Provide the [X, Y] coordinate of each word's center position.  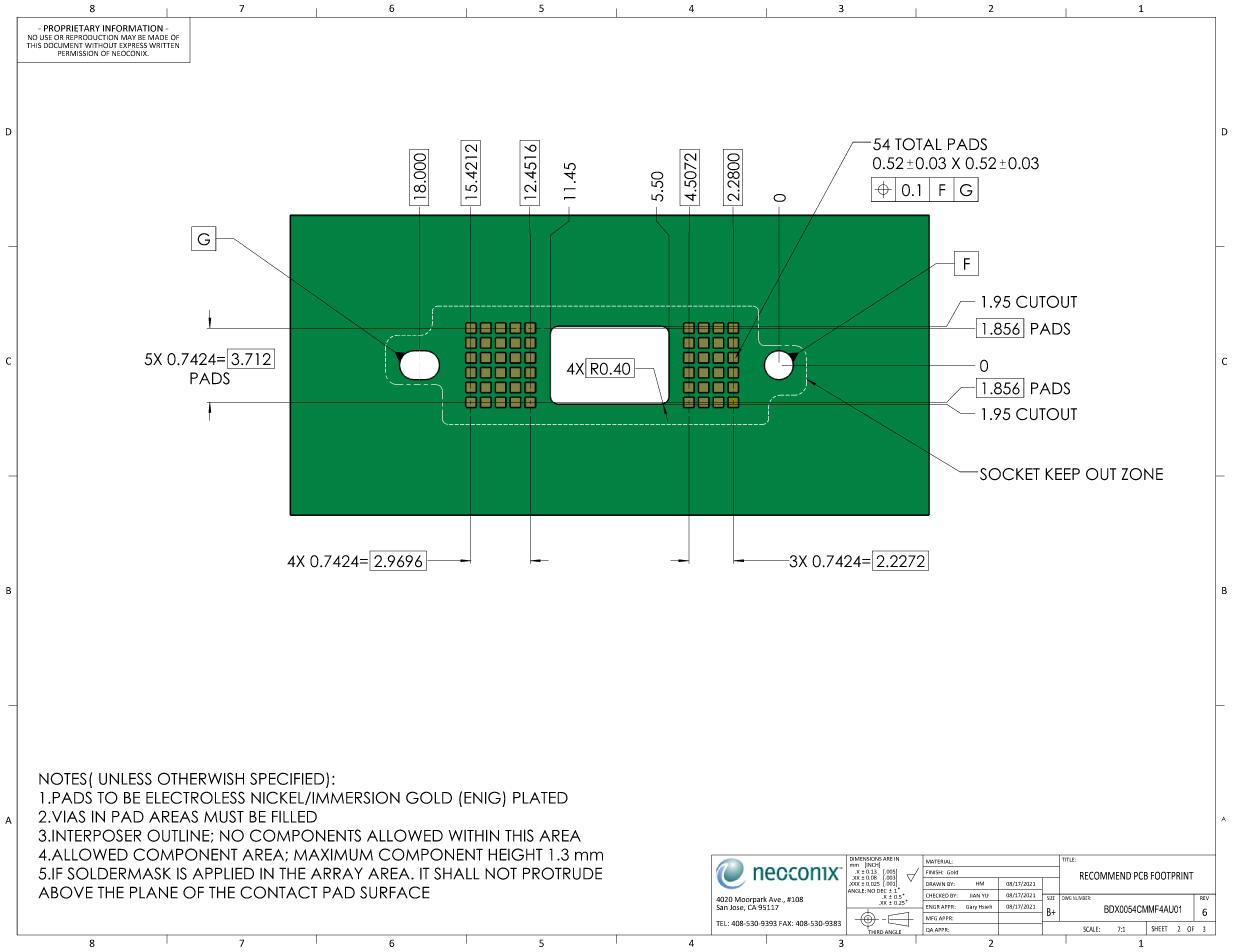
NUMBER [1082, 897]
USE [46, 37]
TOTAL [918, 144]
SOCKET [1008, 474]
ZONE [1142, 474]
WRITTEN [164, 45]
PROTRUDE [562, 873]
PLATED [540, 798]
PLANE [154, 892]
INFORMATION [133, 28]
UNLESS [125, 778]
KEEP [1062, 474]
